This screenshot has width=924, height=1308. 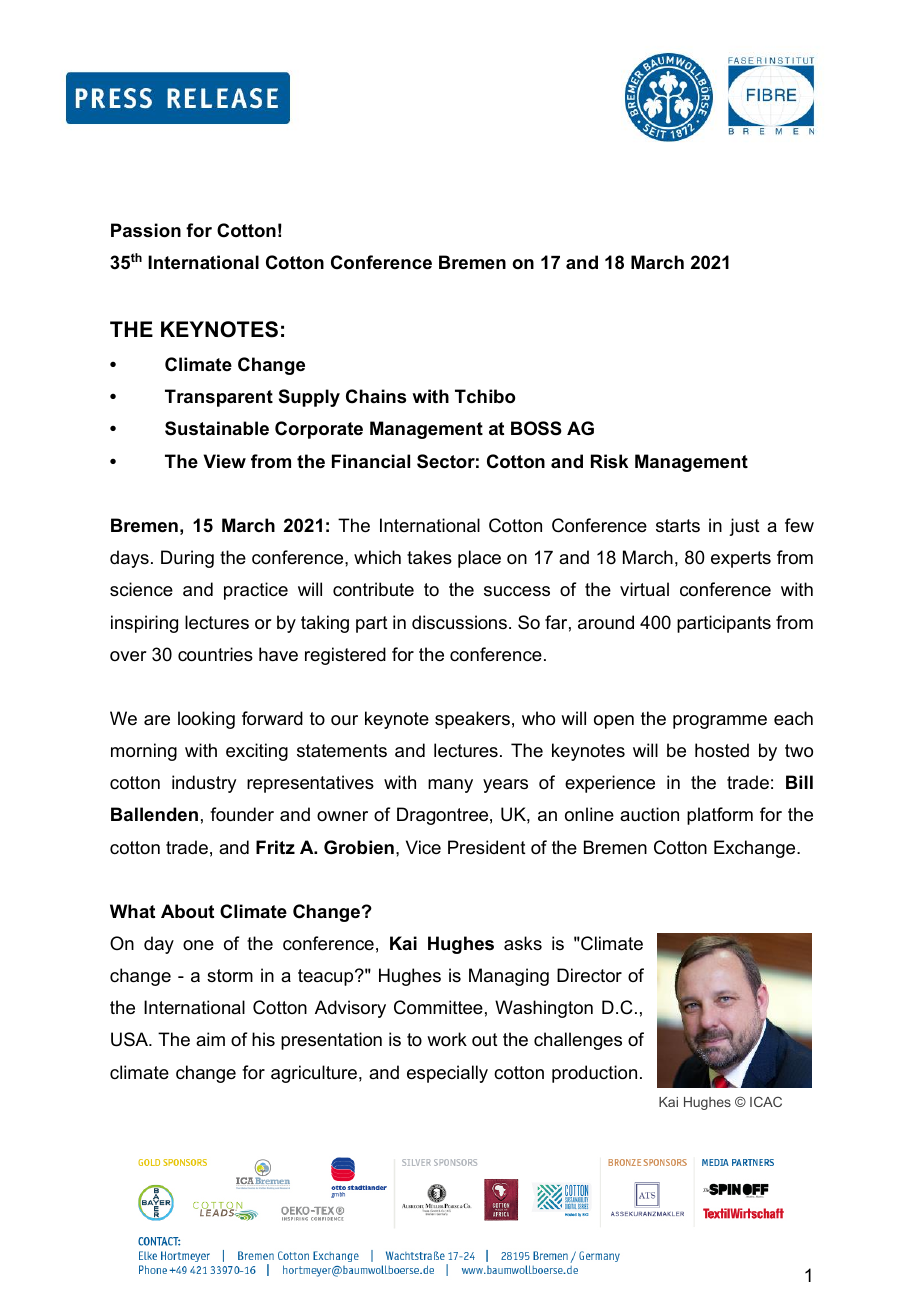 What do you see at coordinates (594, 1074) in the screenshot?
I see `production` at bounding box center [594, 1074].
